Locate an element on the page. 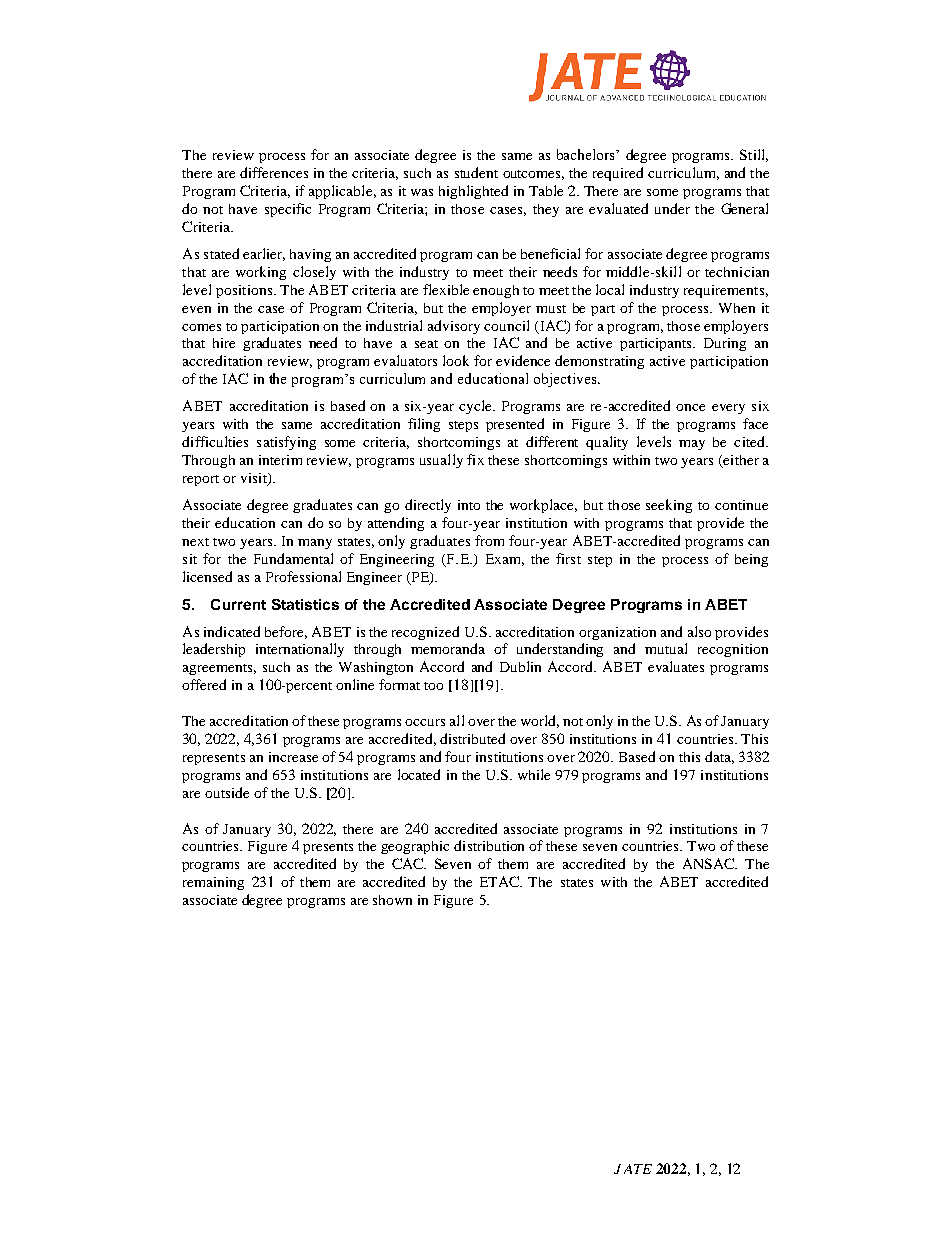 The height and width of the image is (1233, 952). interim is located at coordinates (280, 460).
